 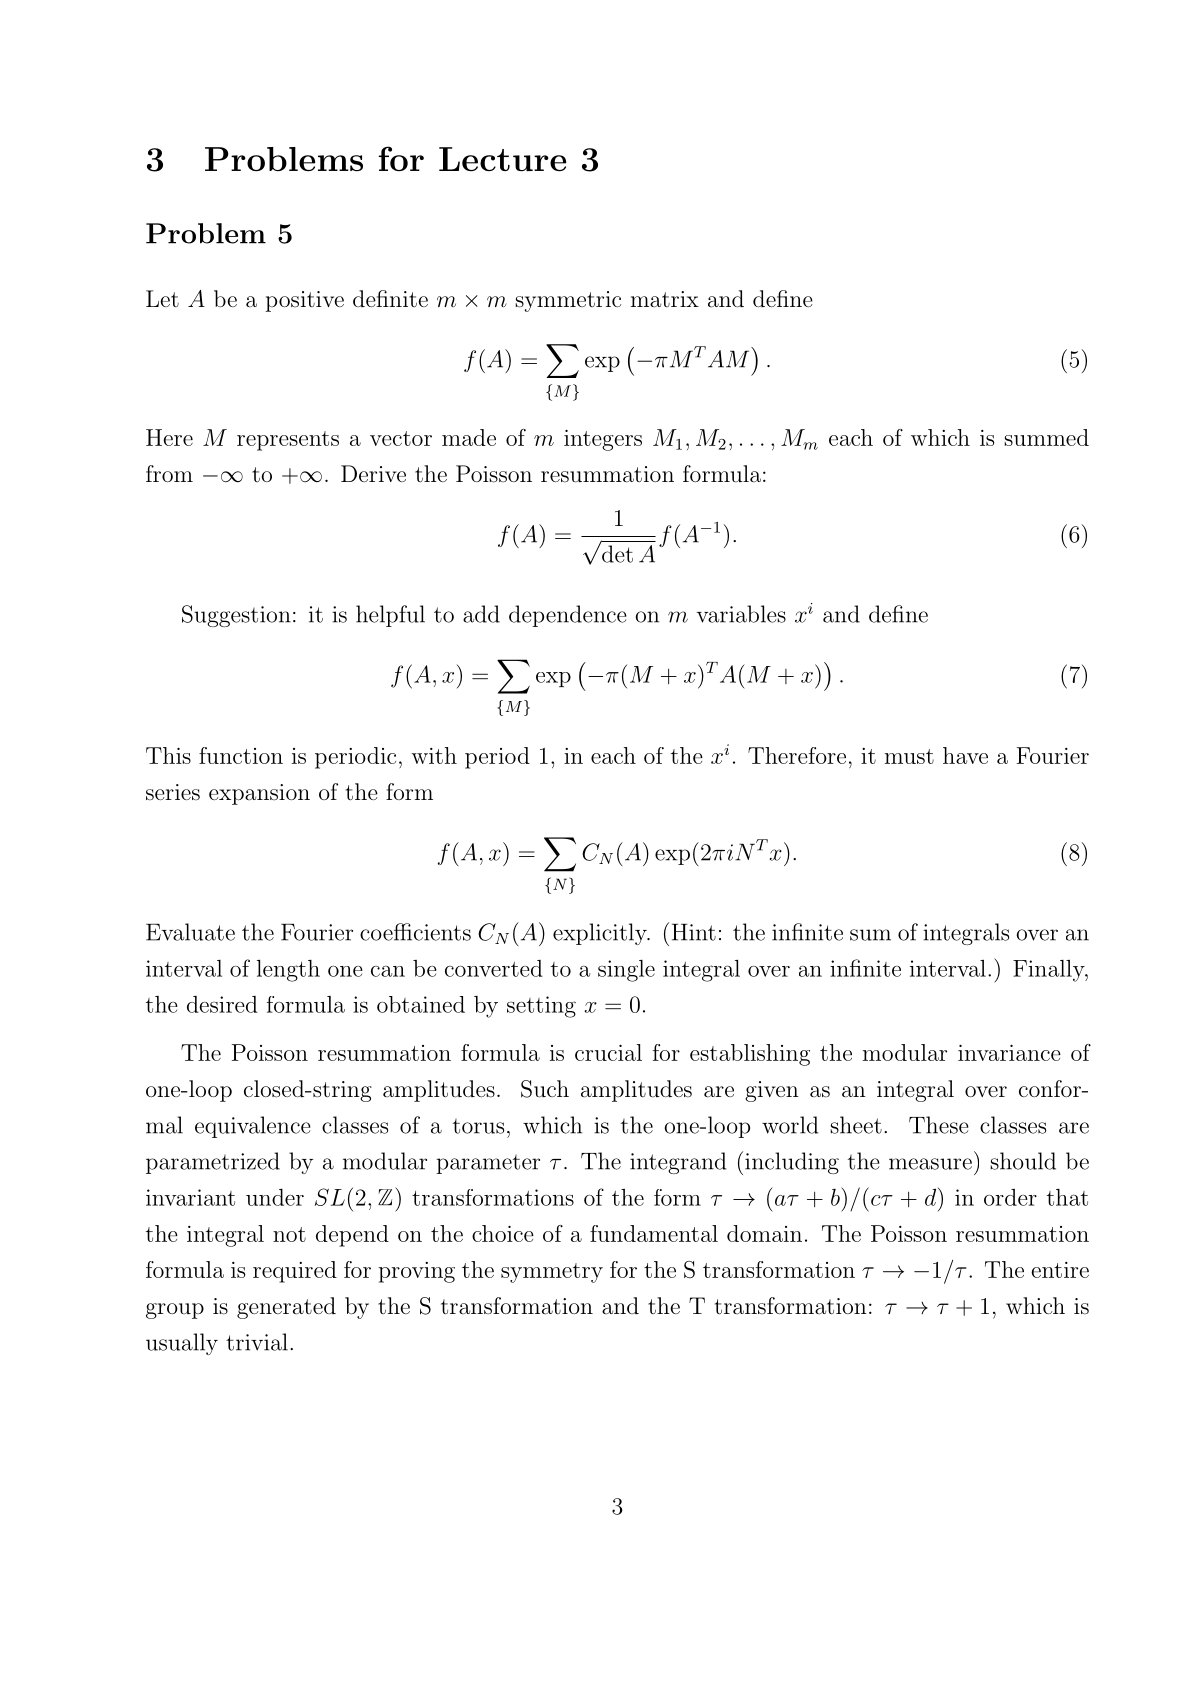 What do you see at coordinates (434, 755) in the screenshot?
I see `with` at bounding box center [434, 755].
